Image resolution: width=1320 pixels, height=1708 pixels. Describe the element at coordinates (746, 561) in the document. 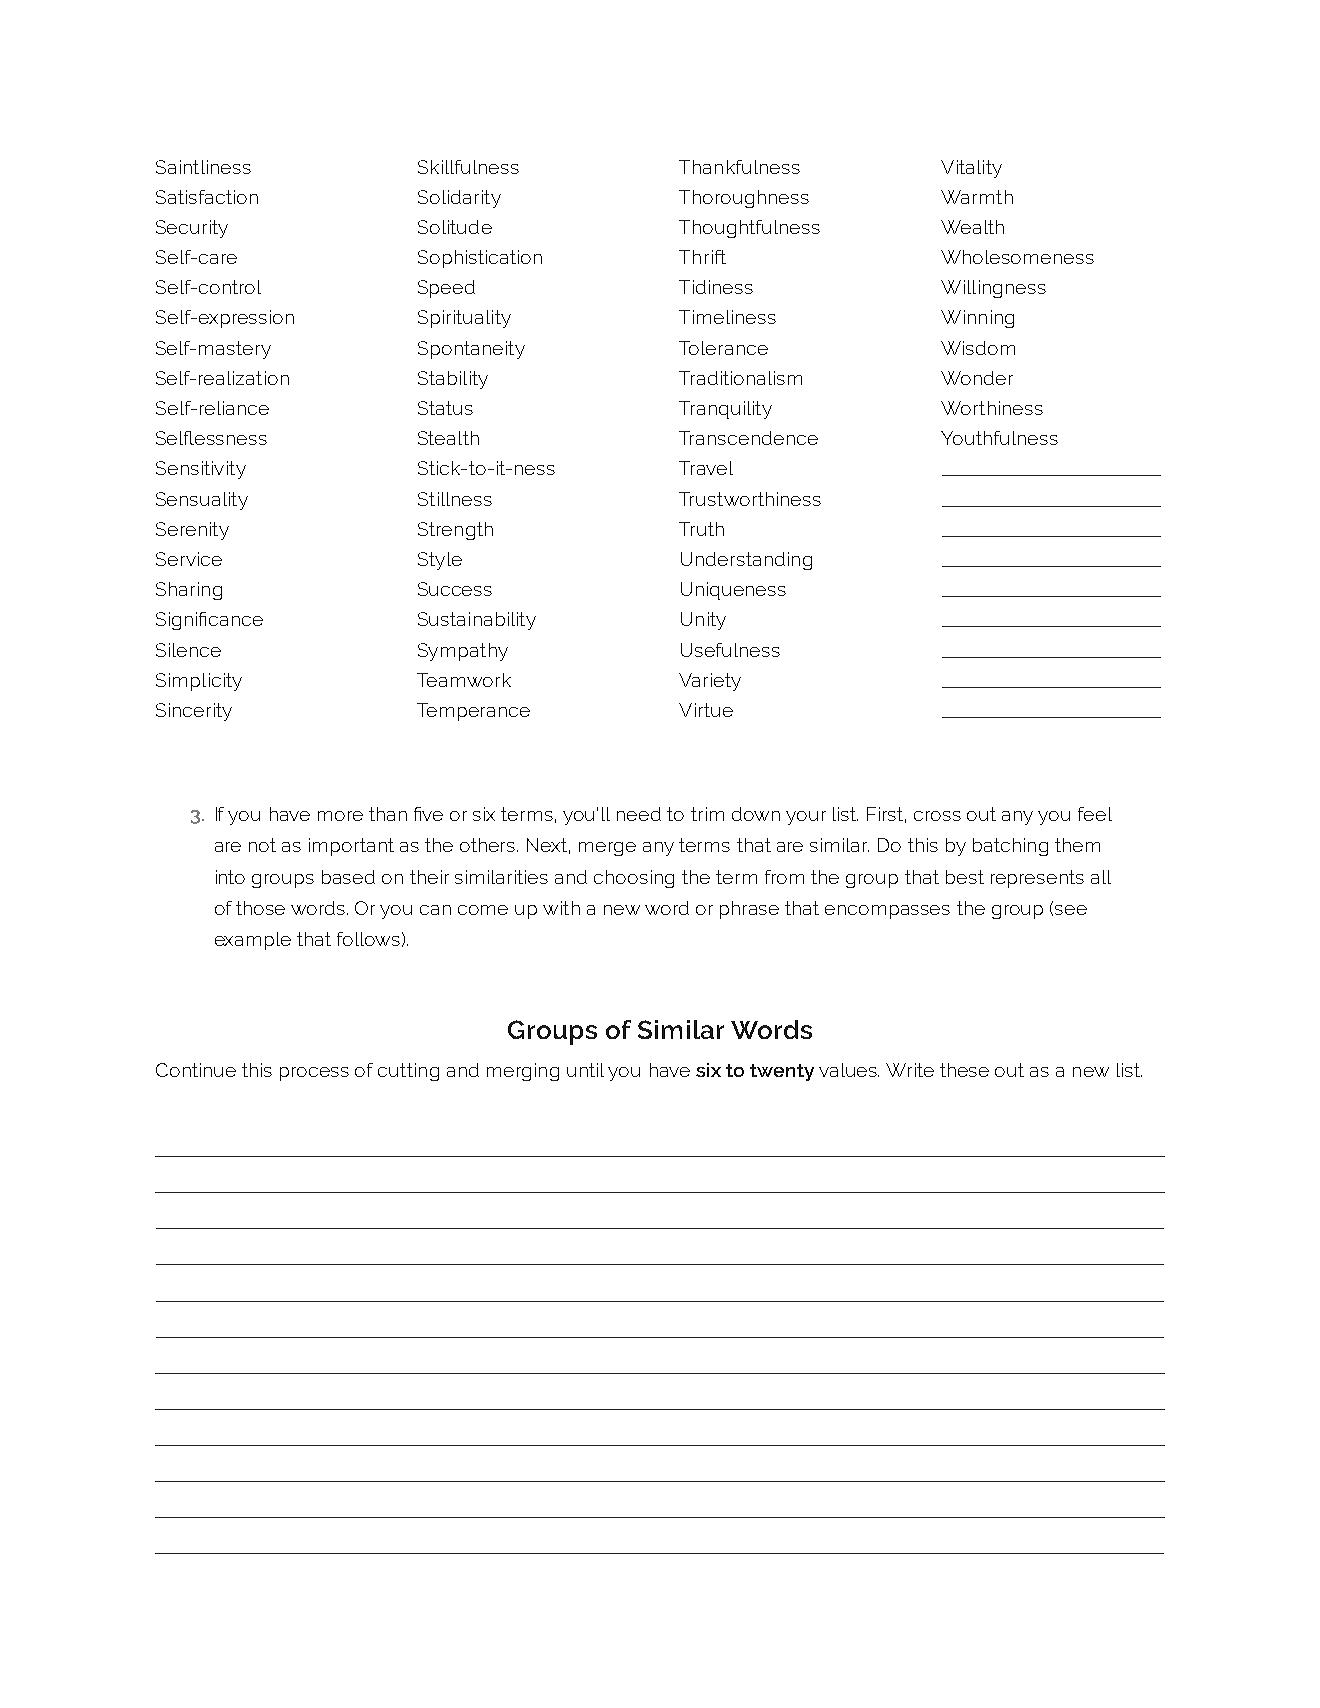

I see `Understanding` at that location.
